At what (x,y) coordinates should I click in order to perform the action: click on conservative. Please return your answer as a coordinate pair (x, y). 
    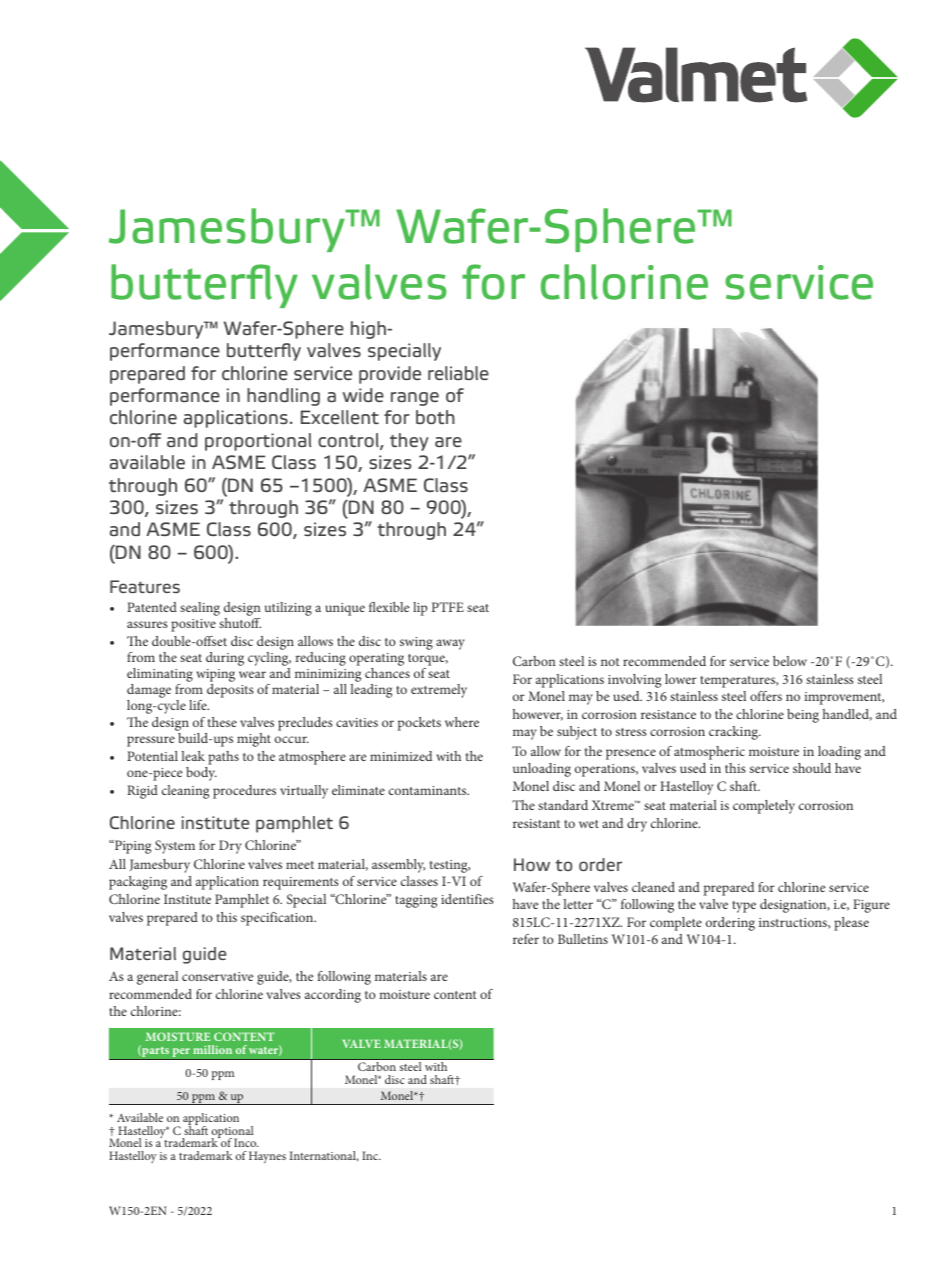
    Looking at the image, I should click on (217, 976).
